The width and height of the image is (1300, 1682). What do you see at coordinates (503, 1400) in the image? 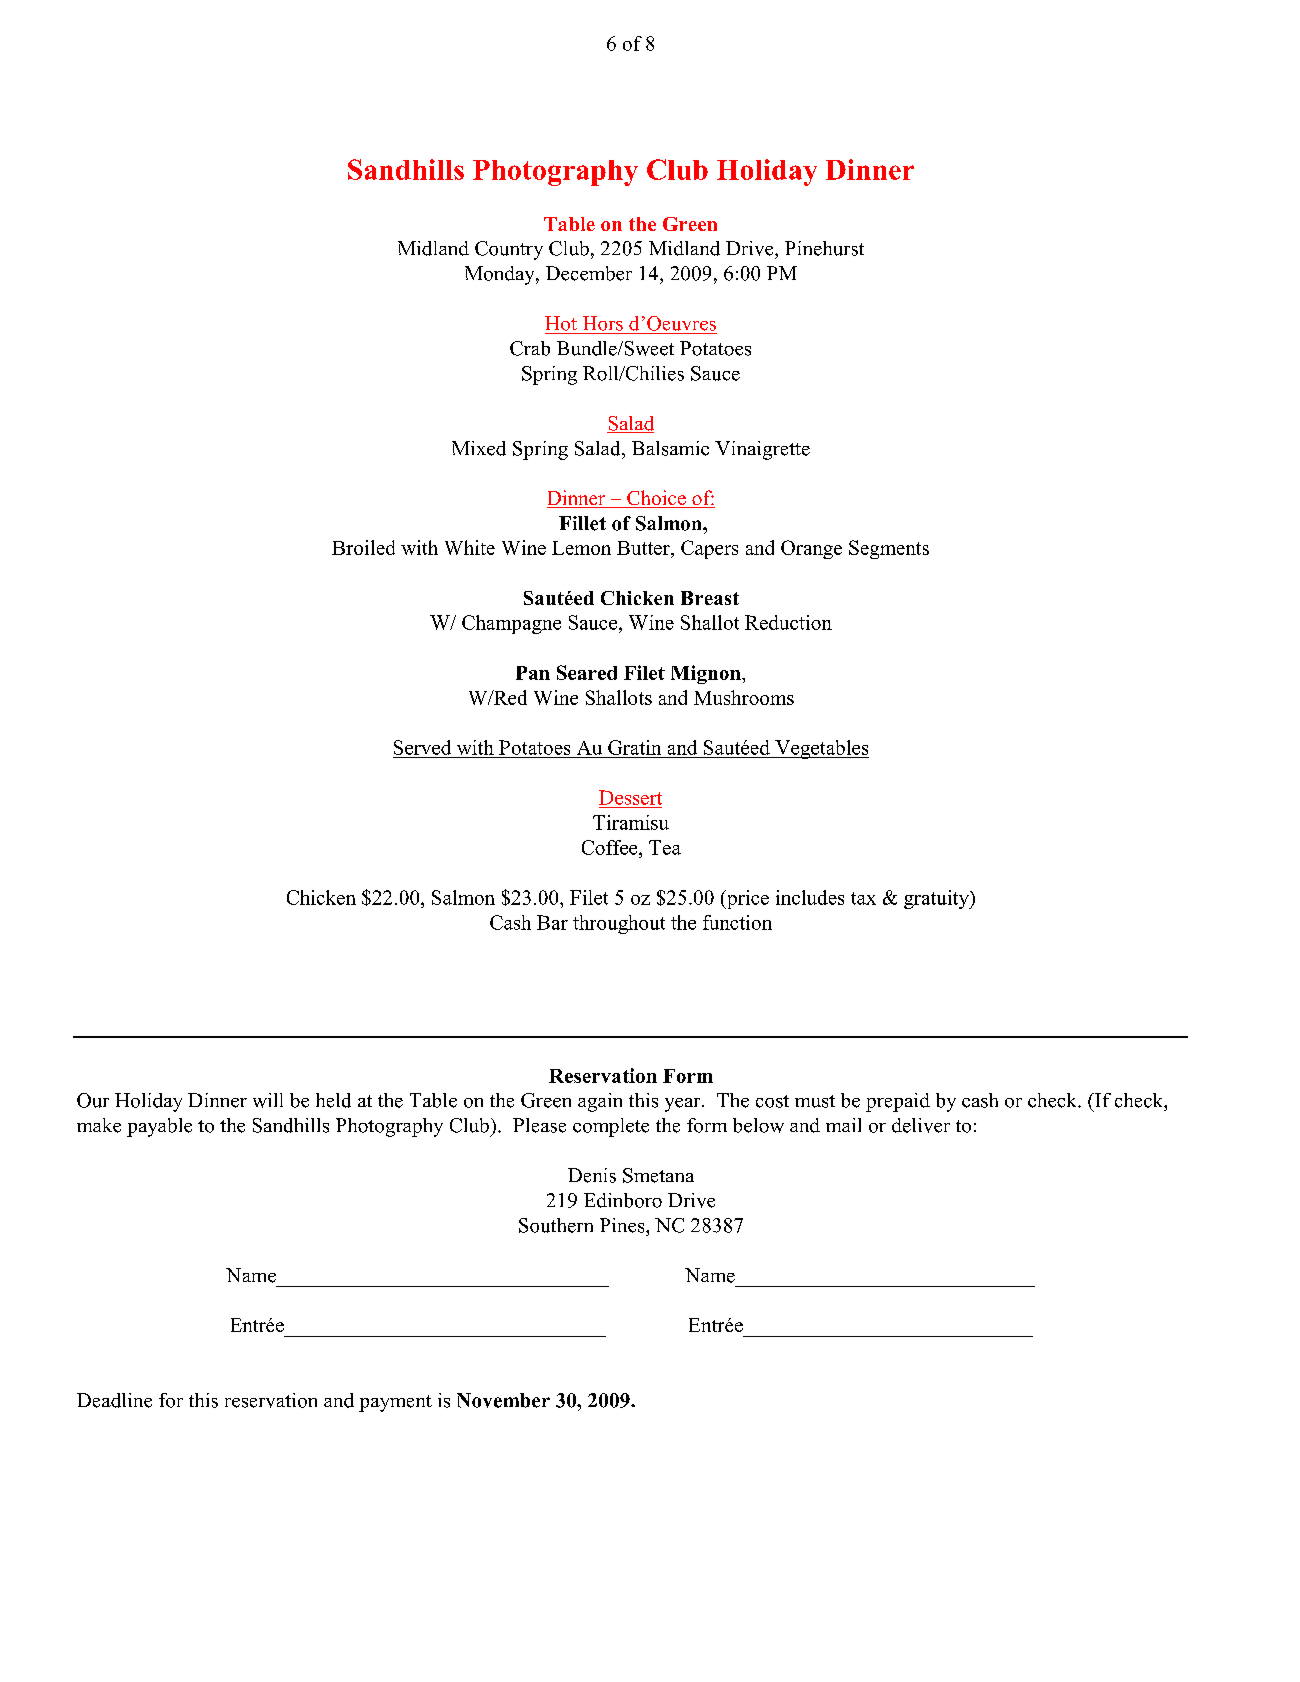
I see `November` at bounding box center [503, 1400].
